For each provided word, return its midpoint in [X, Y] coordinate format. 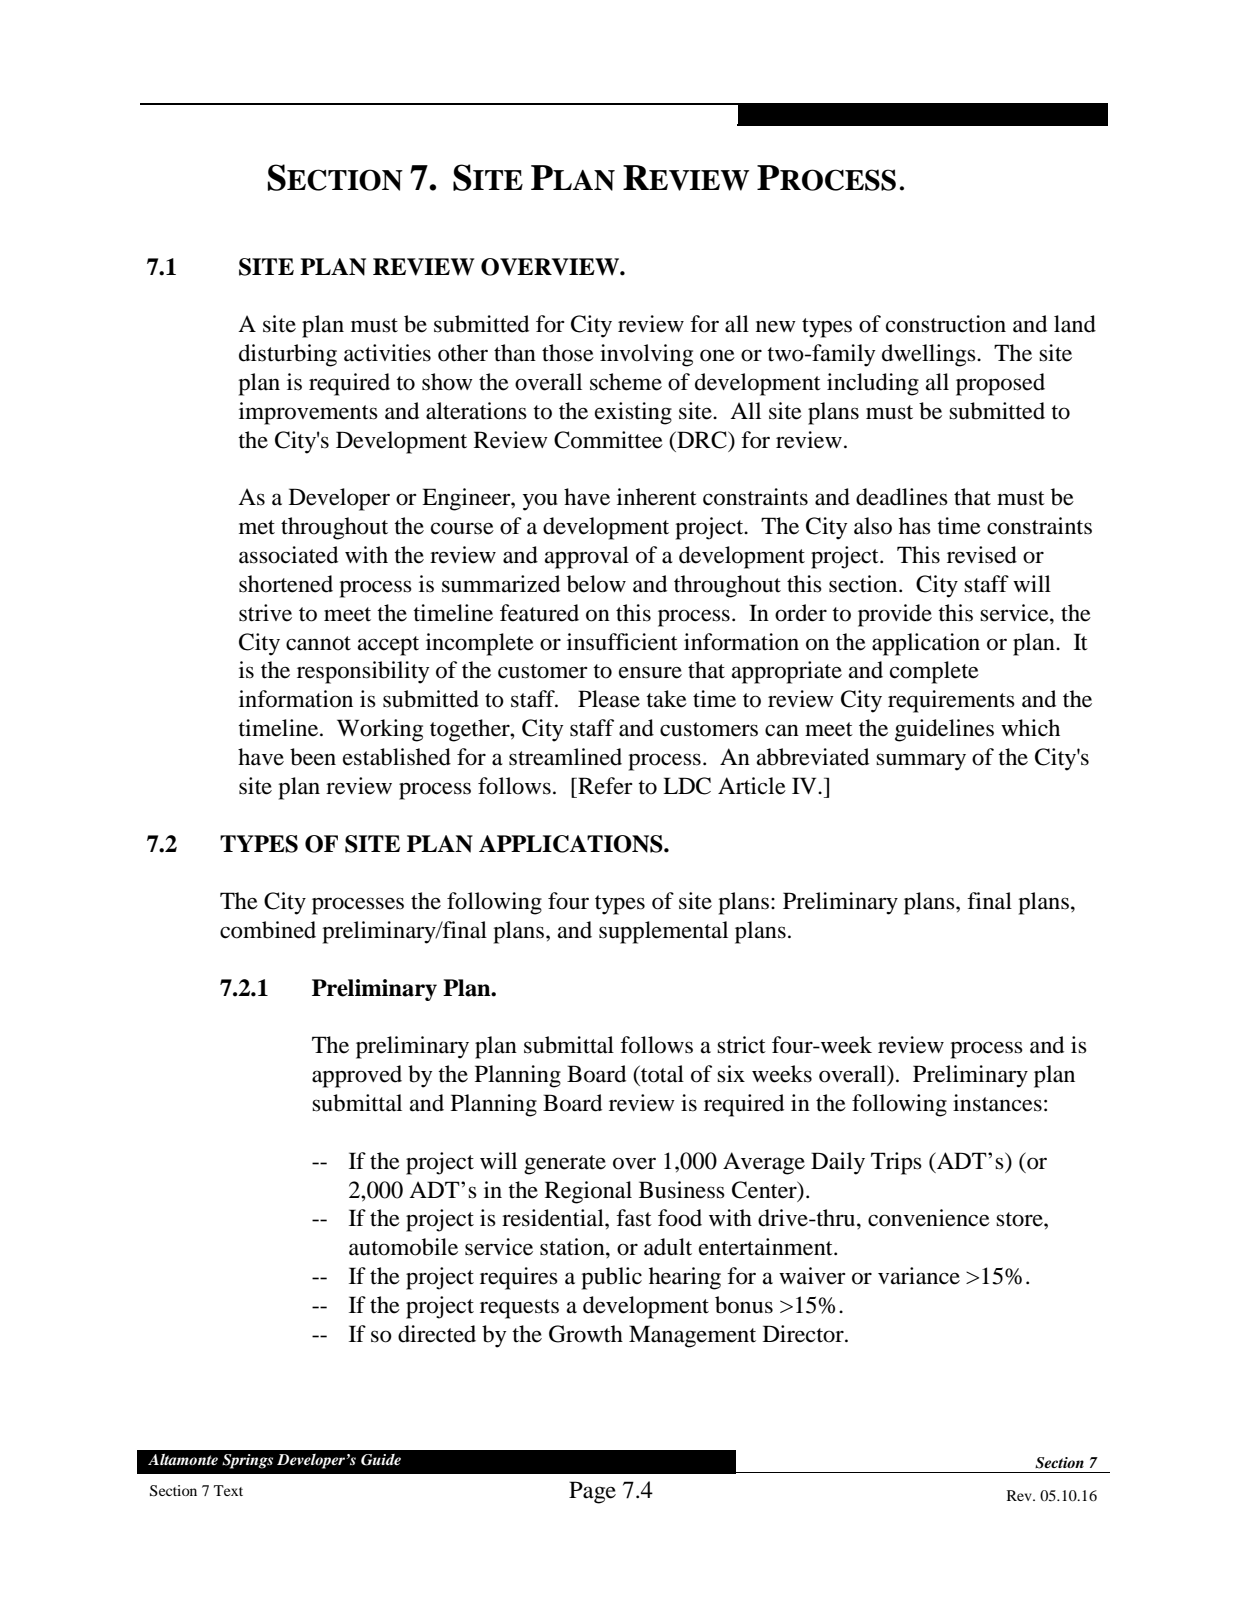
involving [646, 355]
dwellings [930, 355]
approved [357, 1076]
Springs [247, 1461]
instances [997, 1103]
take [666, 699]
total [661, 1074]
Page [592, 1492]
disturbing [288, 355]
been [313, 757]
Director [804, 1334]
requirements [951, 701]
